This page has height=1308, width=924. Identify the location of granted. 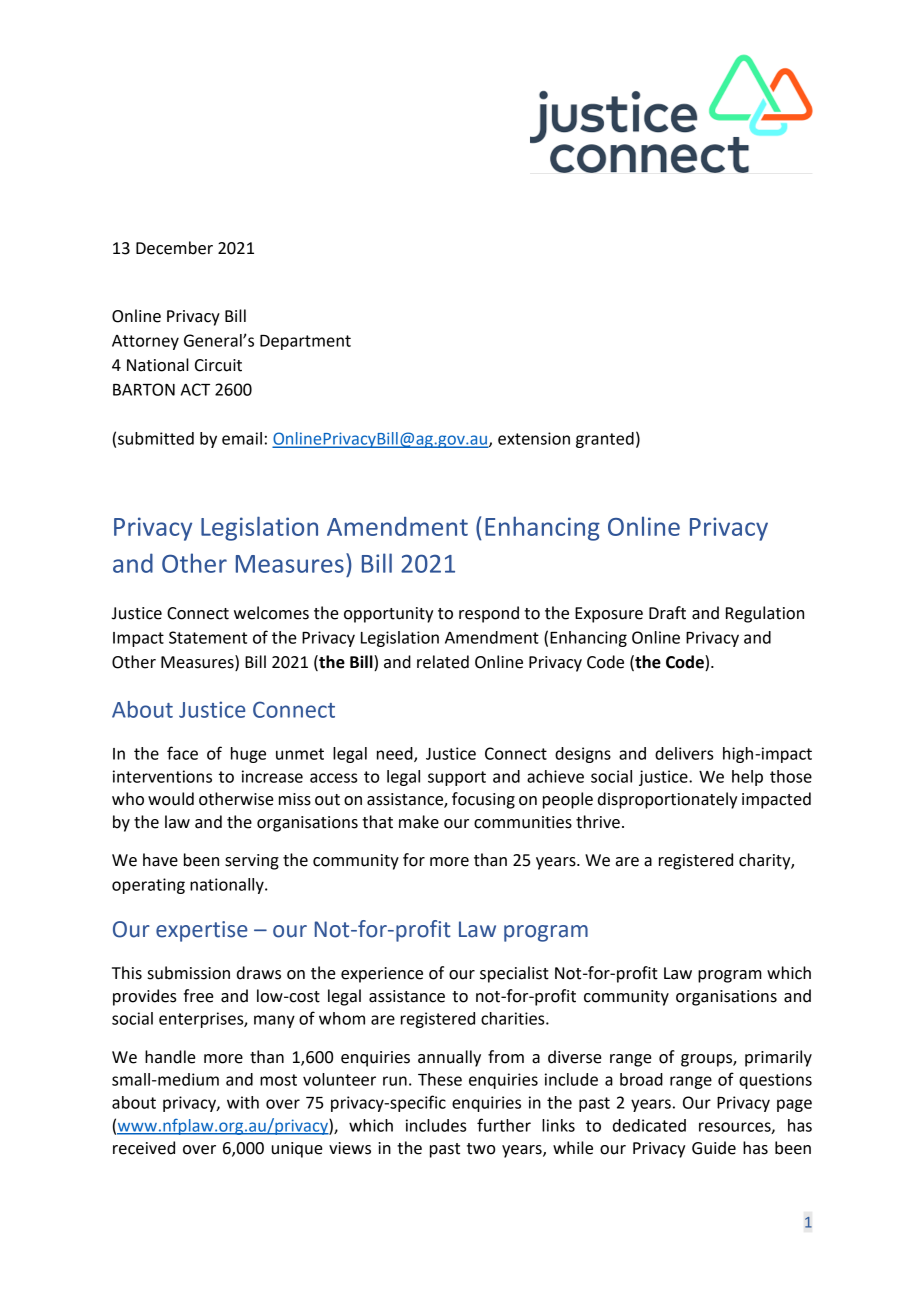
(605, 440).
